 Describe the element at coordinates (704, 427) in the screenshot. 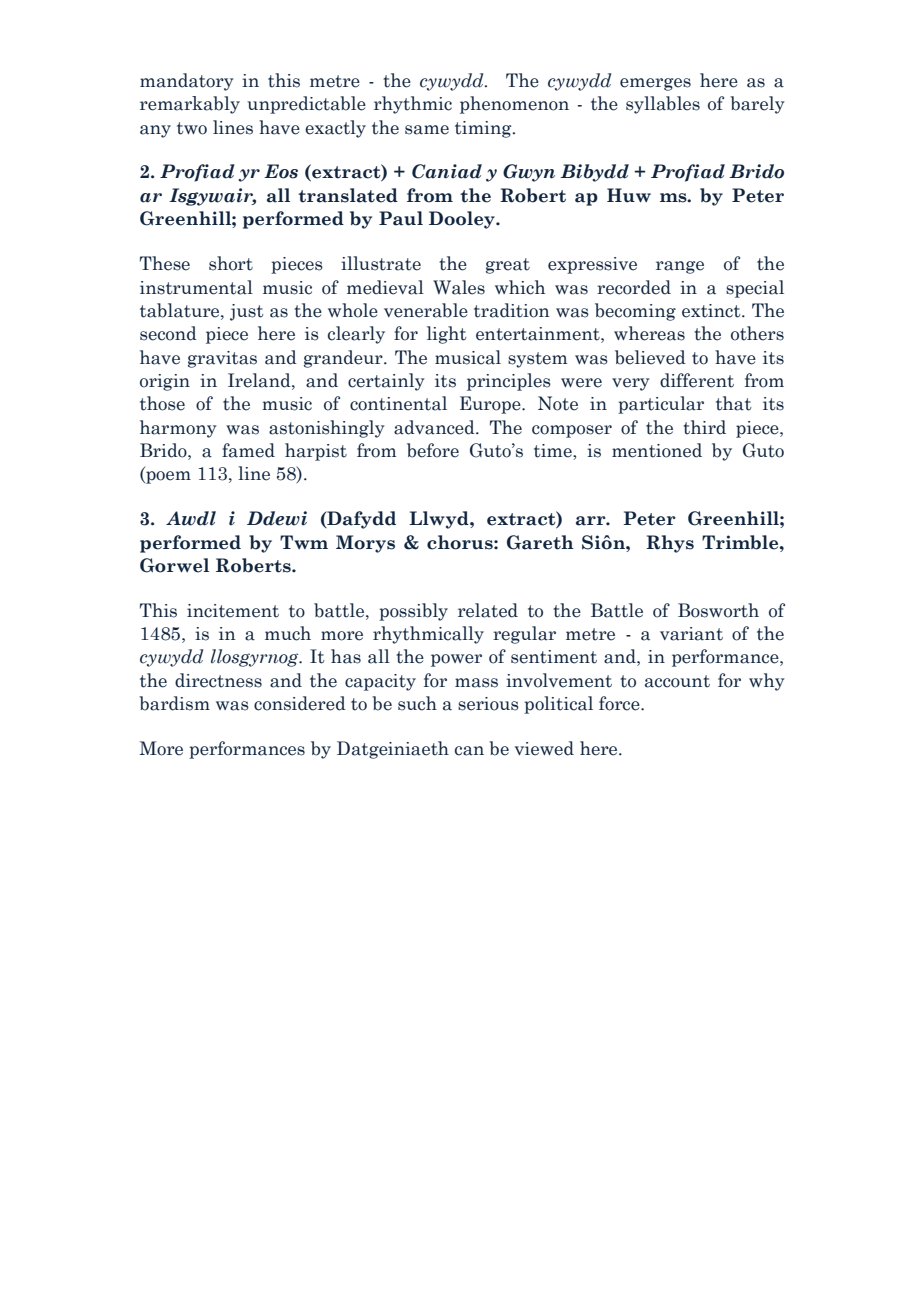

I see `third` at that location.
